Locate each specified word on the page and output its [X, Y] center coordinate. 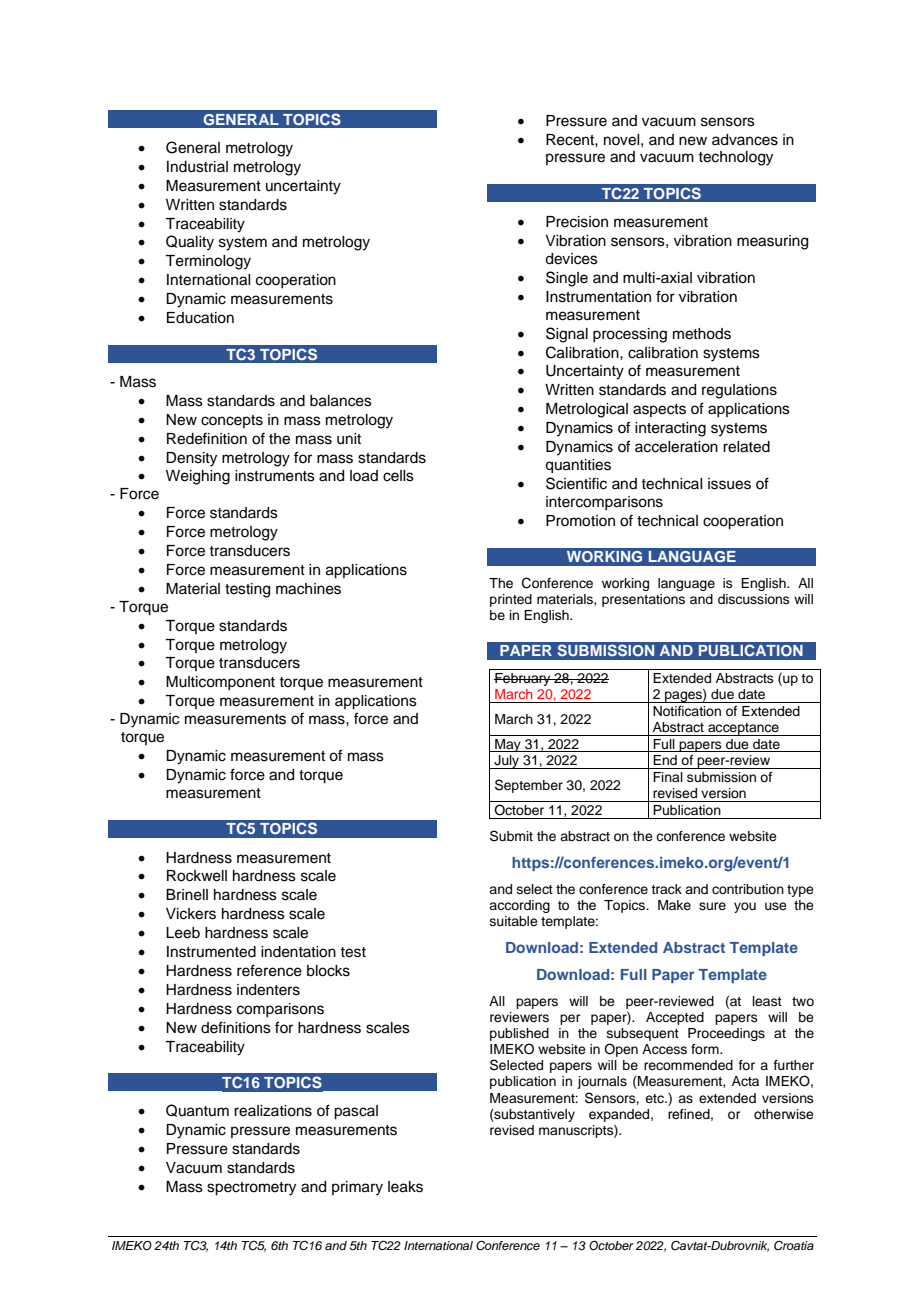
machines [308, 589]
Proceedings [726, 1034]
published [519, 1036]
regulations [739, 391]
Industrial [197, 167]
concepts [232, 421]
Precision [577, 222]
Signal [567, 335]
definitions [236, 1027]
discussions [754, 599]
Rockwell [197, 876]
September [529, 786]
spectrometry [251, 1189]
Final [668, 777]
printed [511, 600]
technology [735, 158]
